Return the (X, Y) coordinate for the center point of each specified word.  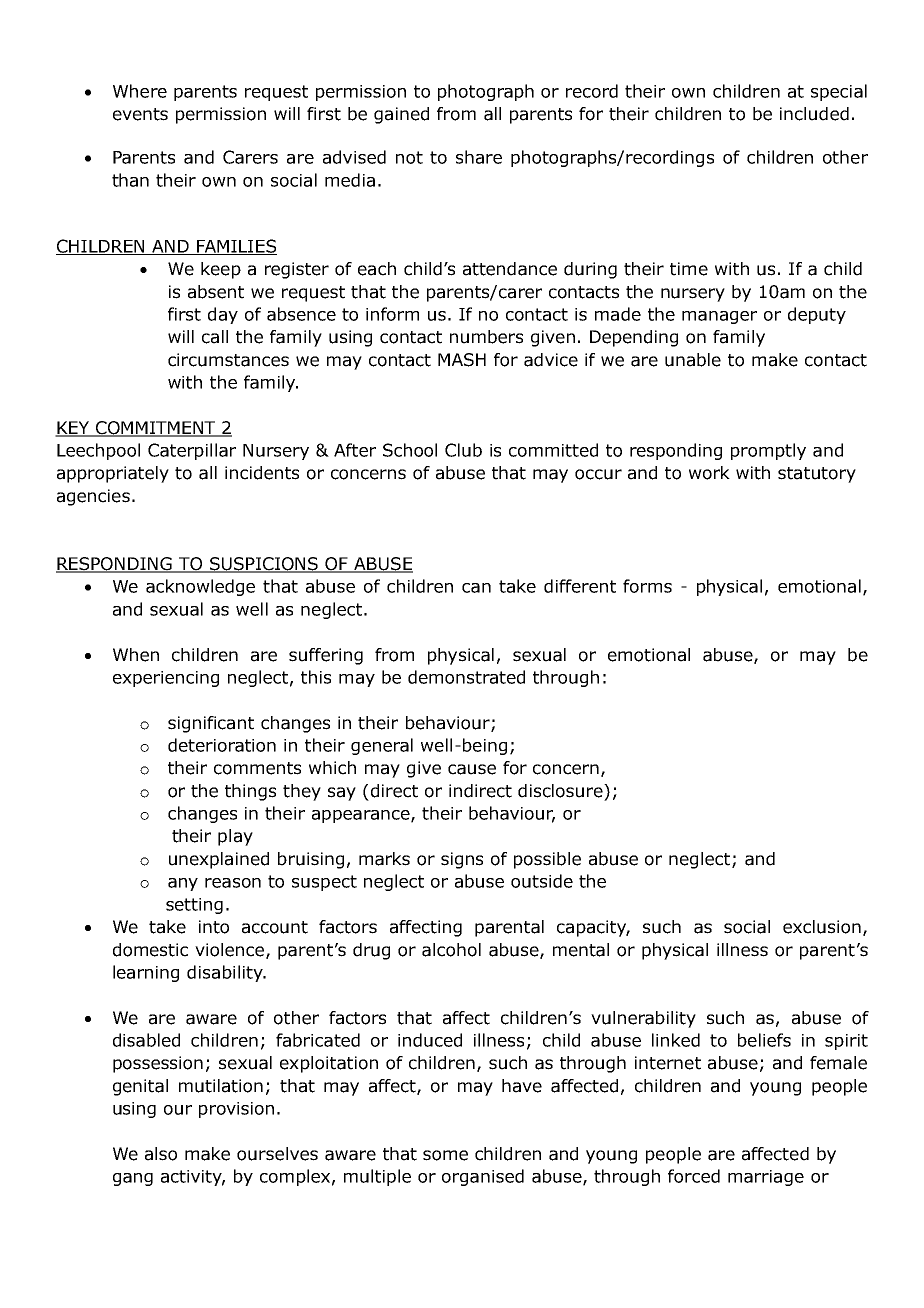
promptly (768, 451)
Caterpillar (192, 451)
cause (472, 769)
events (140, 114)
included (814, 114)
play (235, 837)
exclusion (822, 927)
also (161, 1154)
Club (463, 450)
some (445, 1155)
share (479, 157)
